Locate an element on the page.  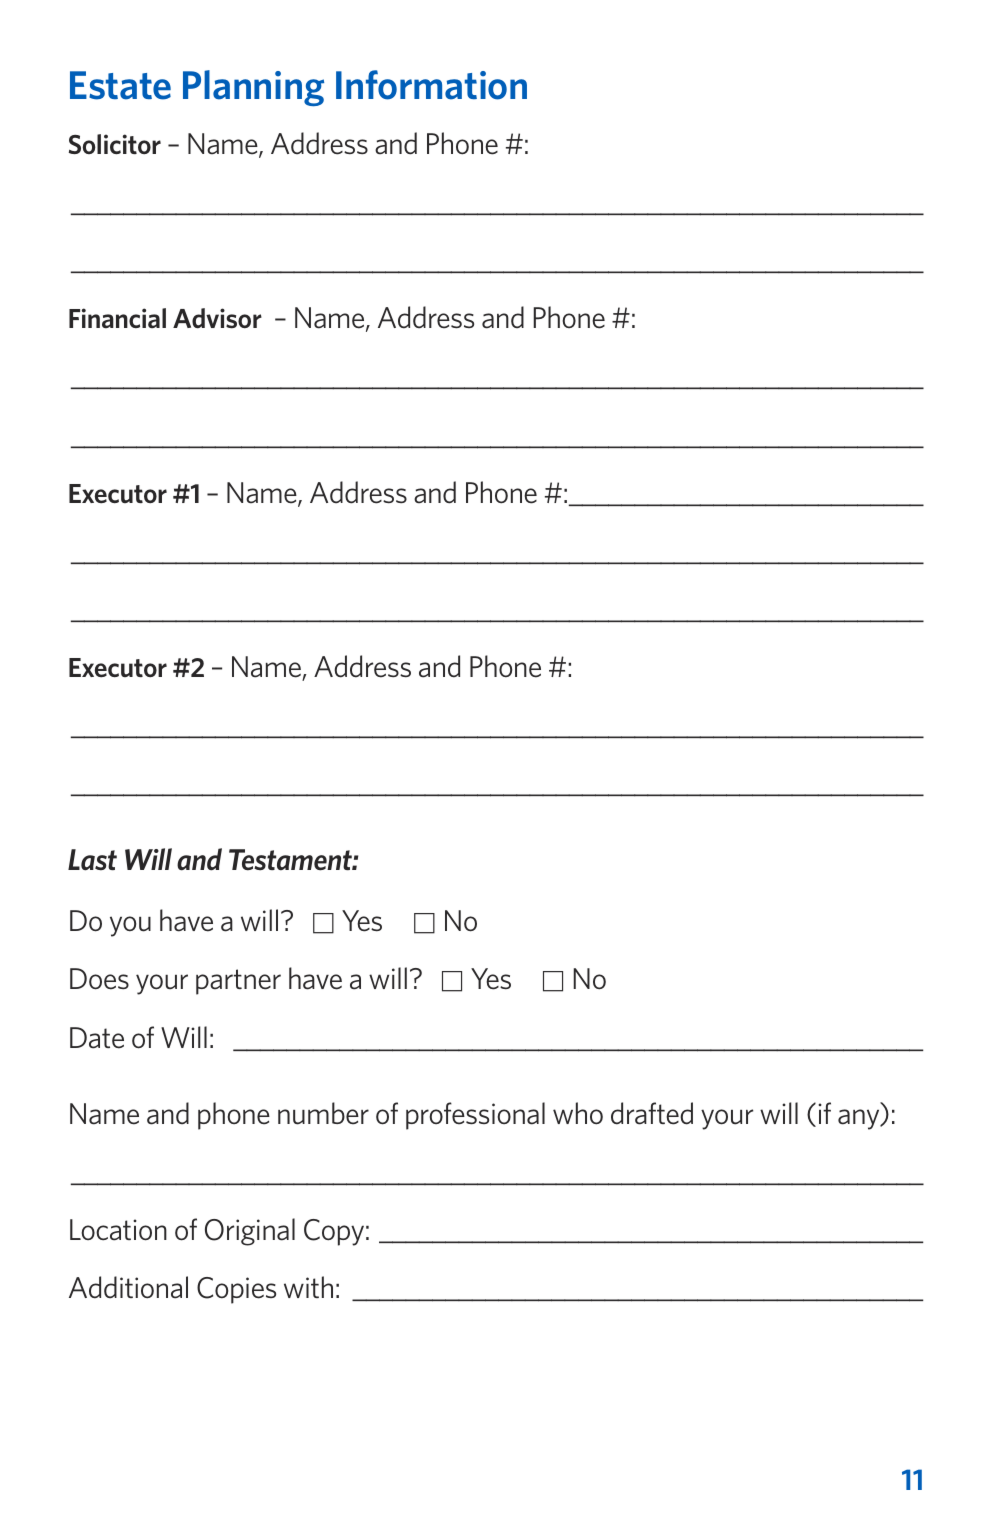
with is located at coordinates (308, 1287).
